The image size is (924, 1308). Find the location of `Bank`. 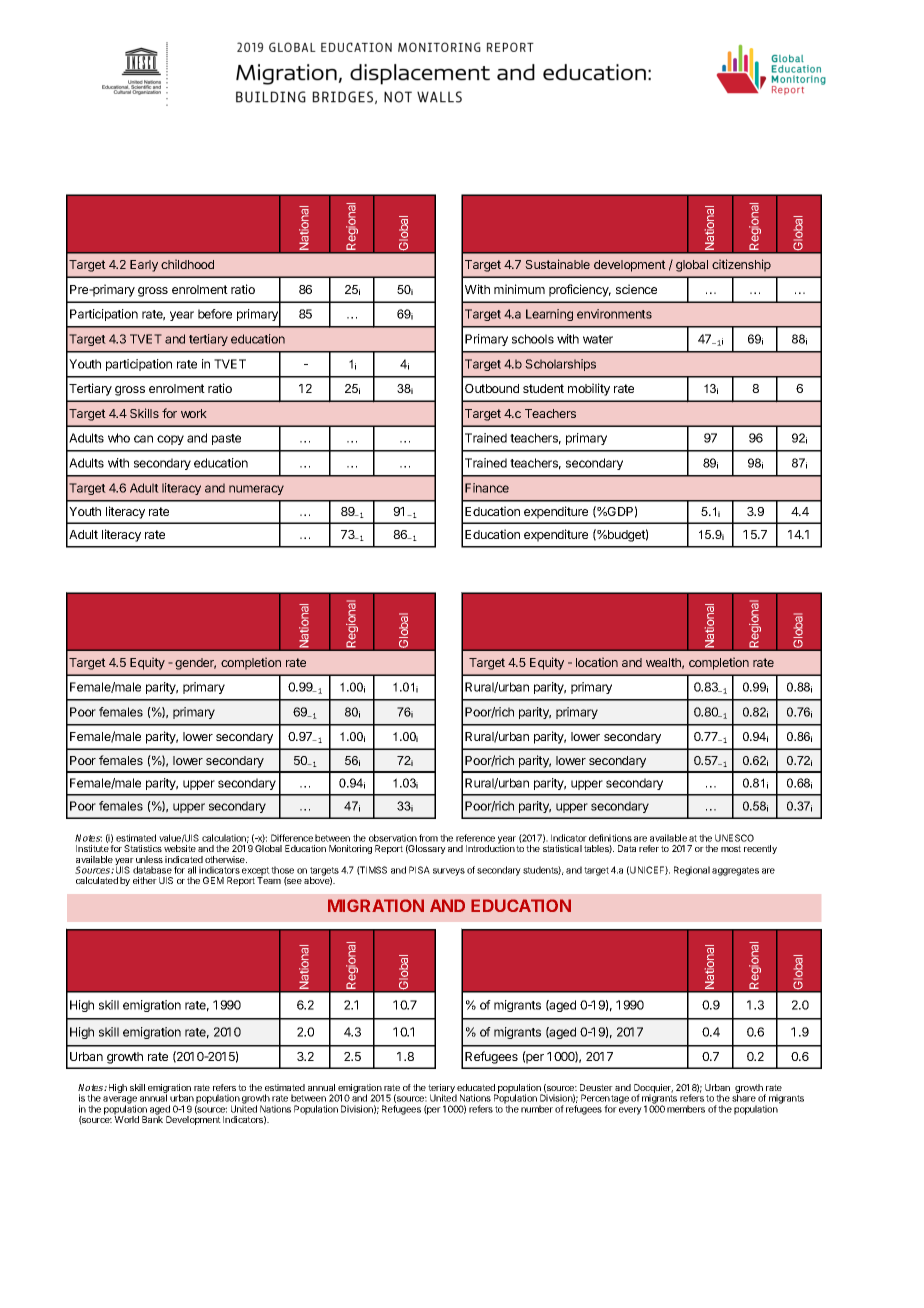

Bank is located at coordinates (152, 1118).
